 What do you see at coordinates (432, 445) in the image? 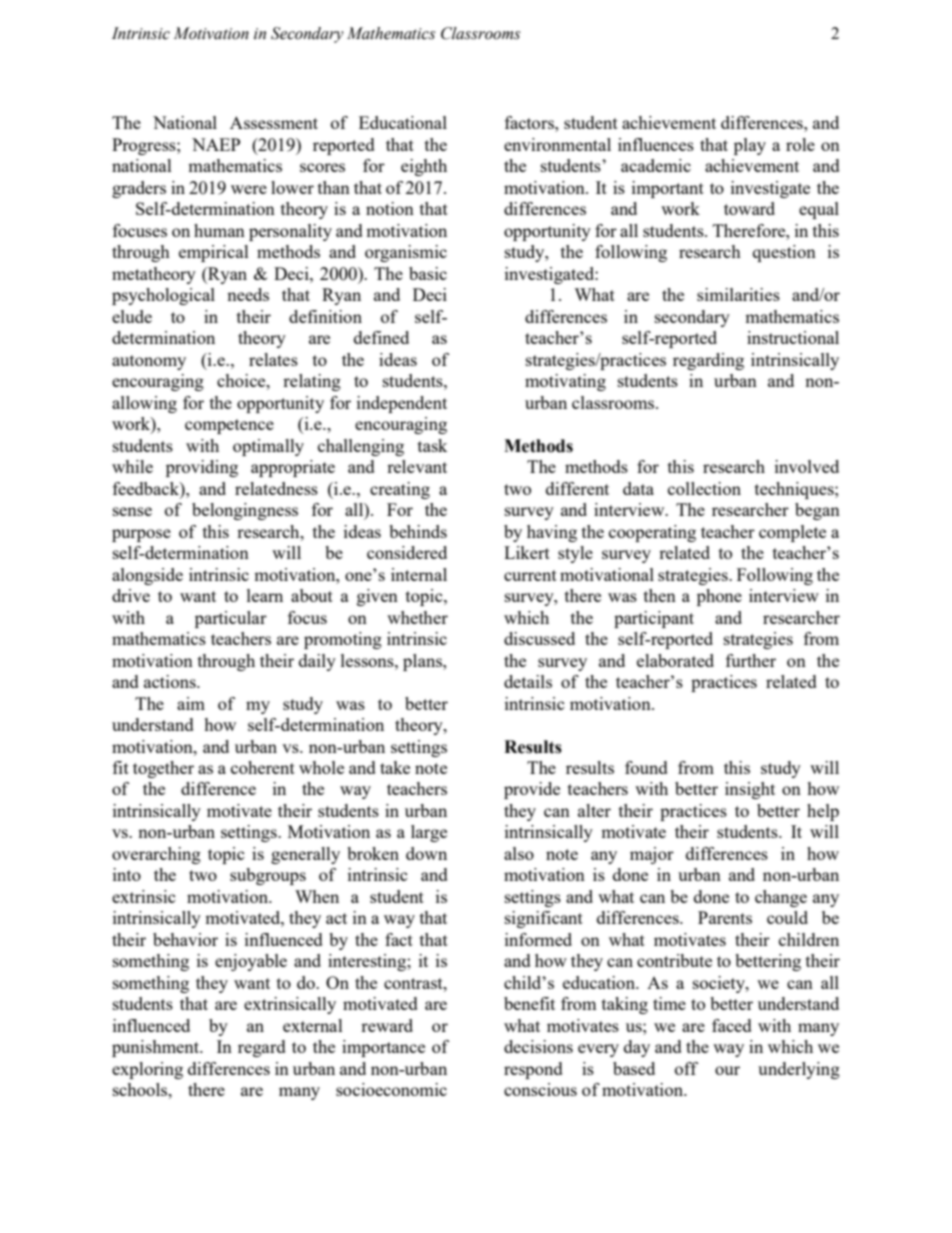
I see `task` at bounding box center [432, 445].
